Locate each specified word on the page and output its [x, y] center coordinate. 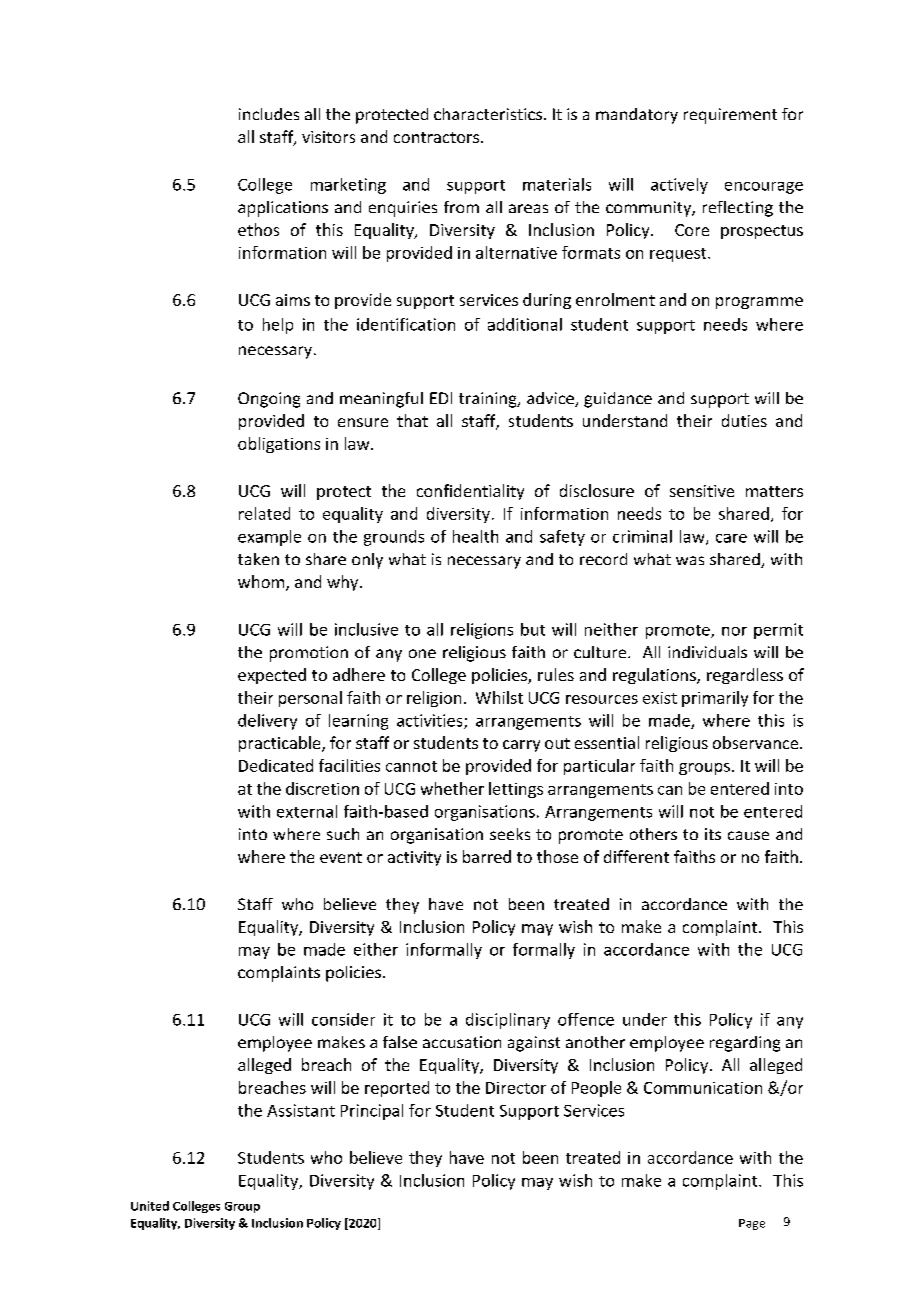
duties [744, 420]
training [489, 400]
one [422, 653]
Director [516, 1088]
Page [752, 1224]
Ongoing [269, 400]
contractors [436, 137]
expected [272, 676]
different [636, 856]
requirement [730, 116]
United [150, 1206]
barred [487, 856]
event [341, 857]
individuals [707, 652]
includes [269, 114]
